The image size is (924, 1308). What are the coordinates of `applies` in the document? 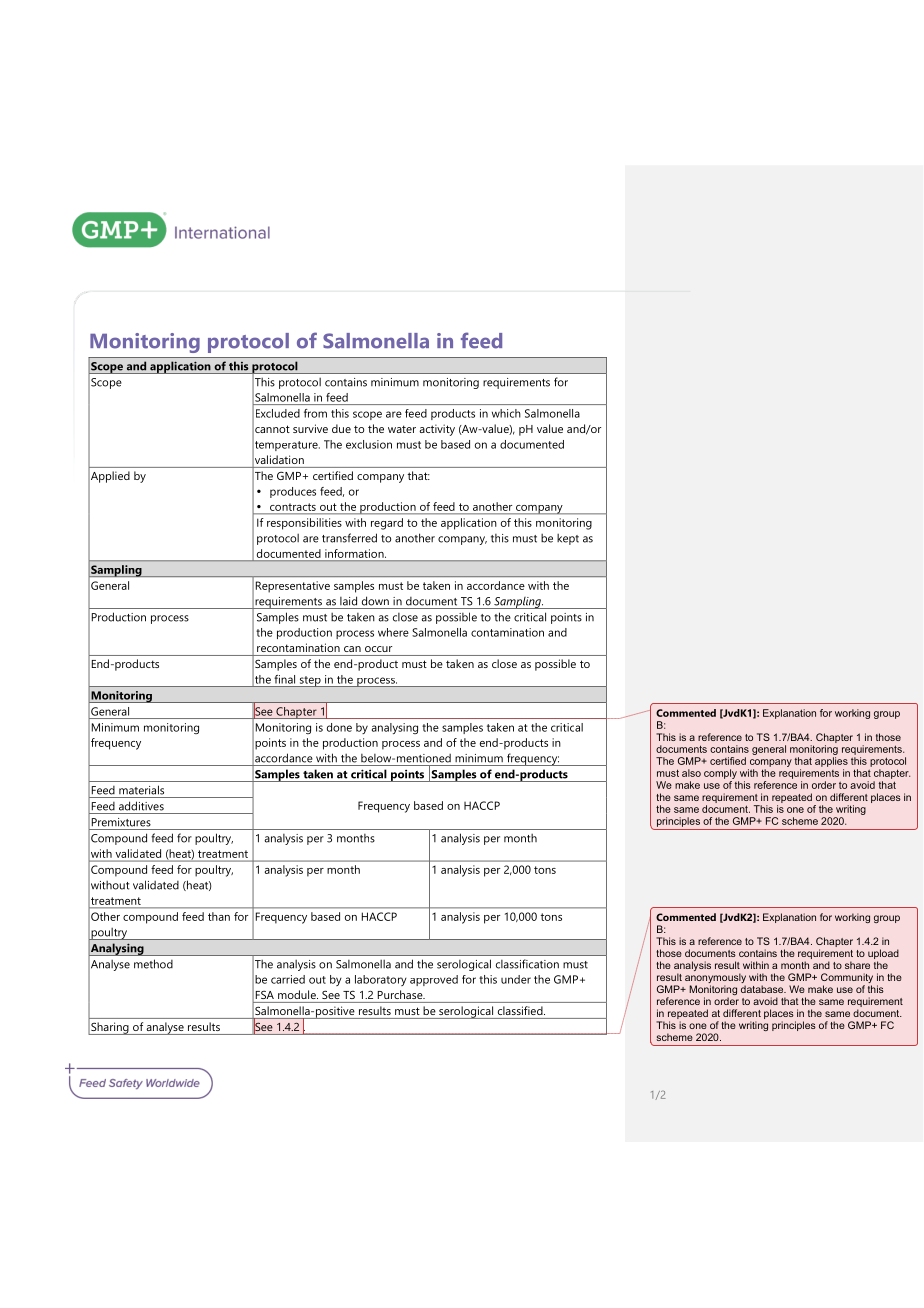 It's located at (831, 762).
